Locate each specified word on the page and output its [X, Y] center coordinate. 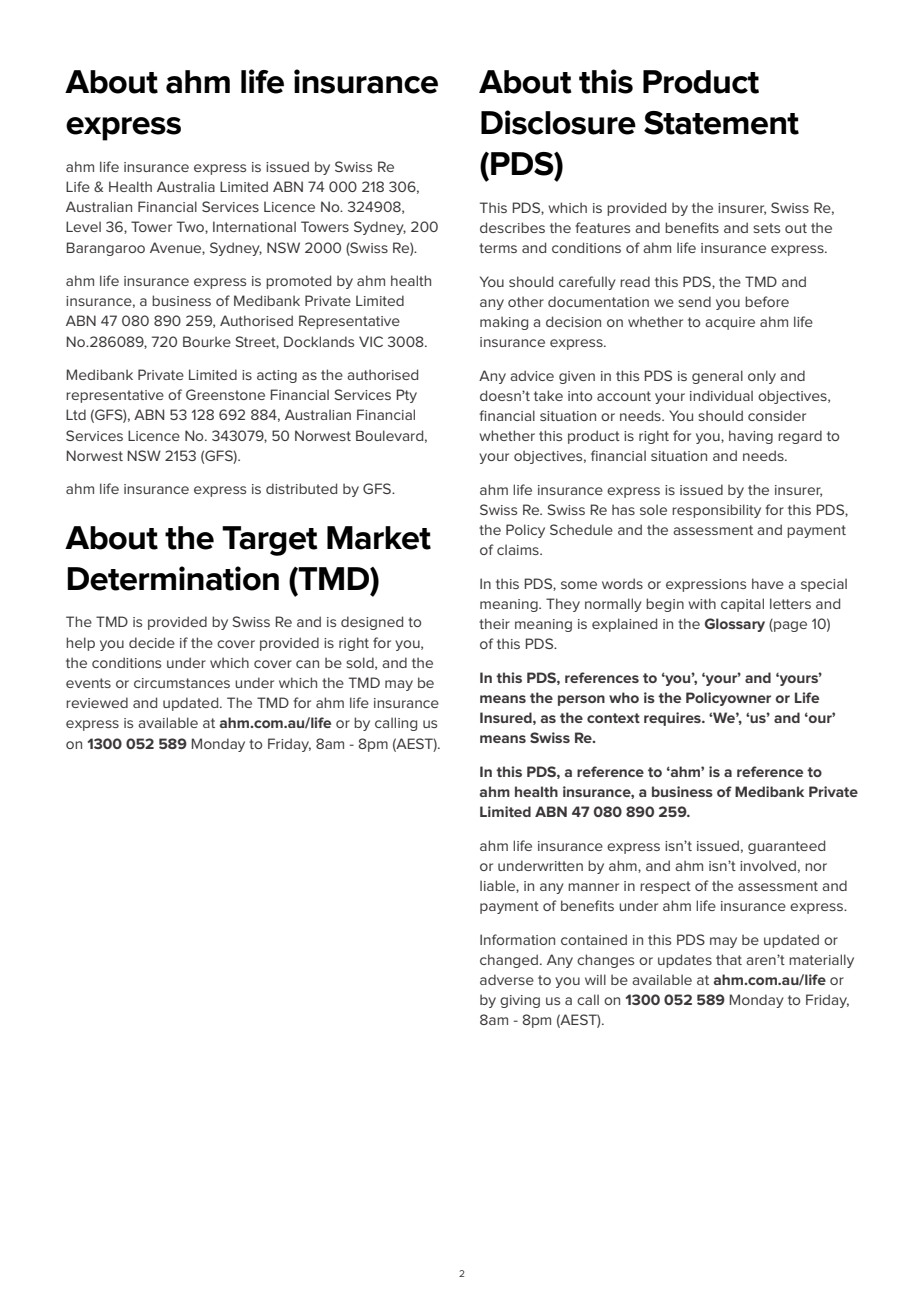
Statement [721, 123]
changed [510, 961]
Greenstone [225, 394]
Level [83, 226]
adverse [507, 979]
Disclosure [558, 122]
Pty [407, 396]
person [581, 700]
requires [673, 719]
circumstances [182, 683]
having [751, 437]
